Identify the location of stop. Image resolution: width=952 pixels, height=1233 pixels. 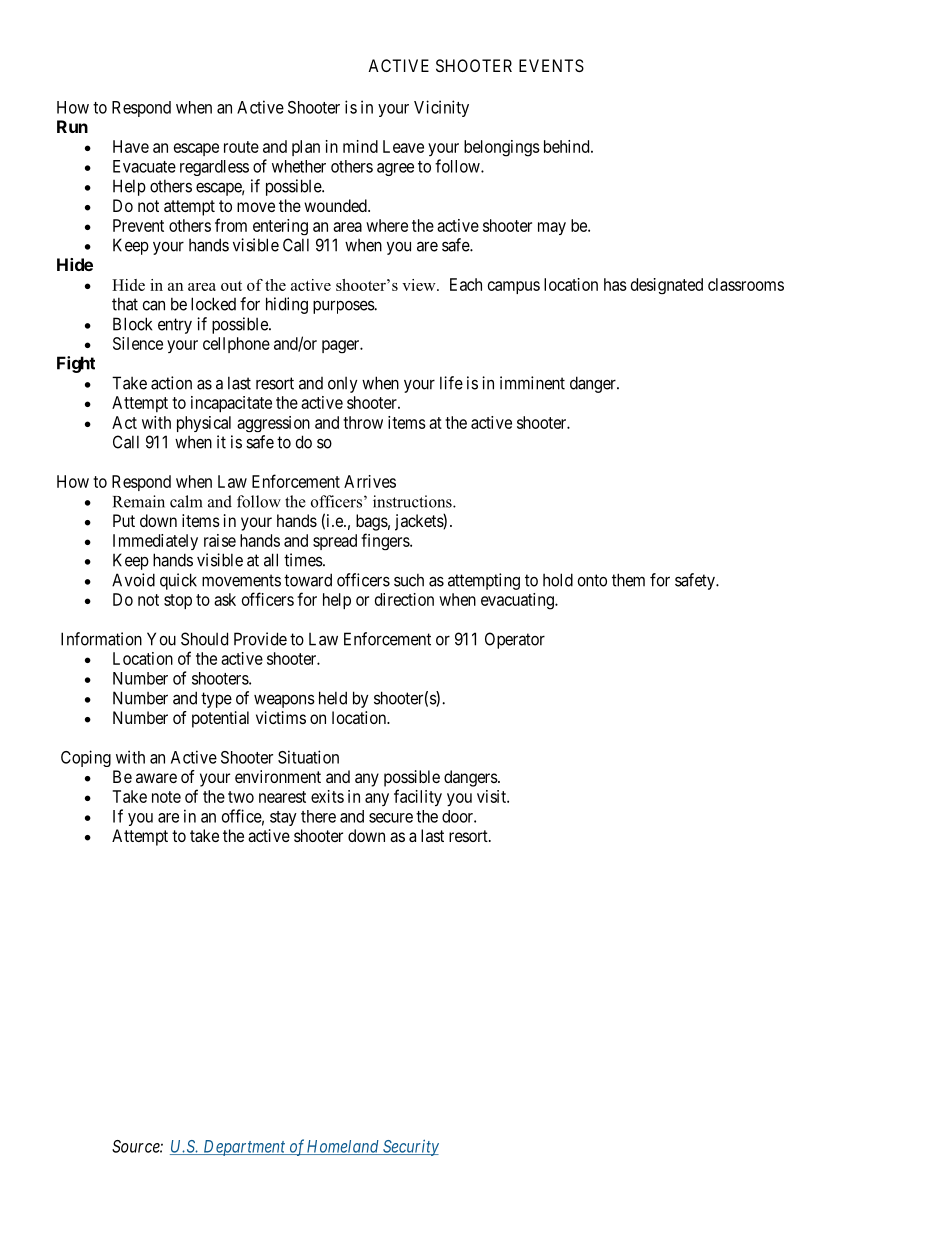
(178, 601).
